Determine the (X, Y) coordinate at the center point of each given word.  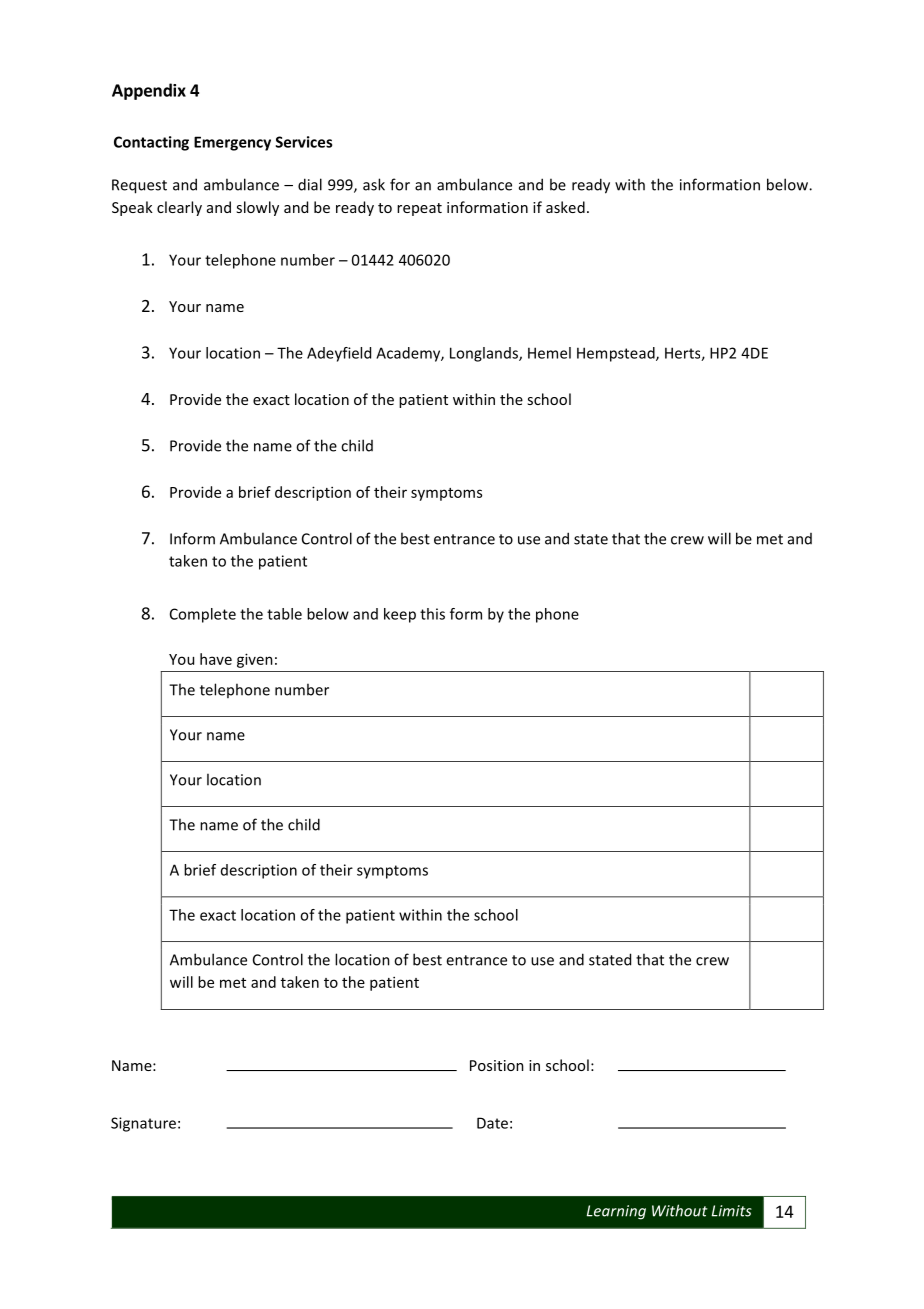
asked (565, 207)
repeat (419, 209)
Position (497, 1065)
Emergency (232, 143)
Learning (616, 1212)
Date (492, 1123)
